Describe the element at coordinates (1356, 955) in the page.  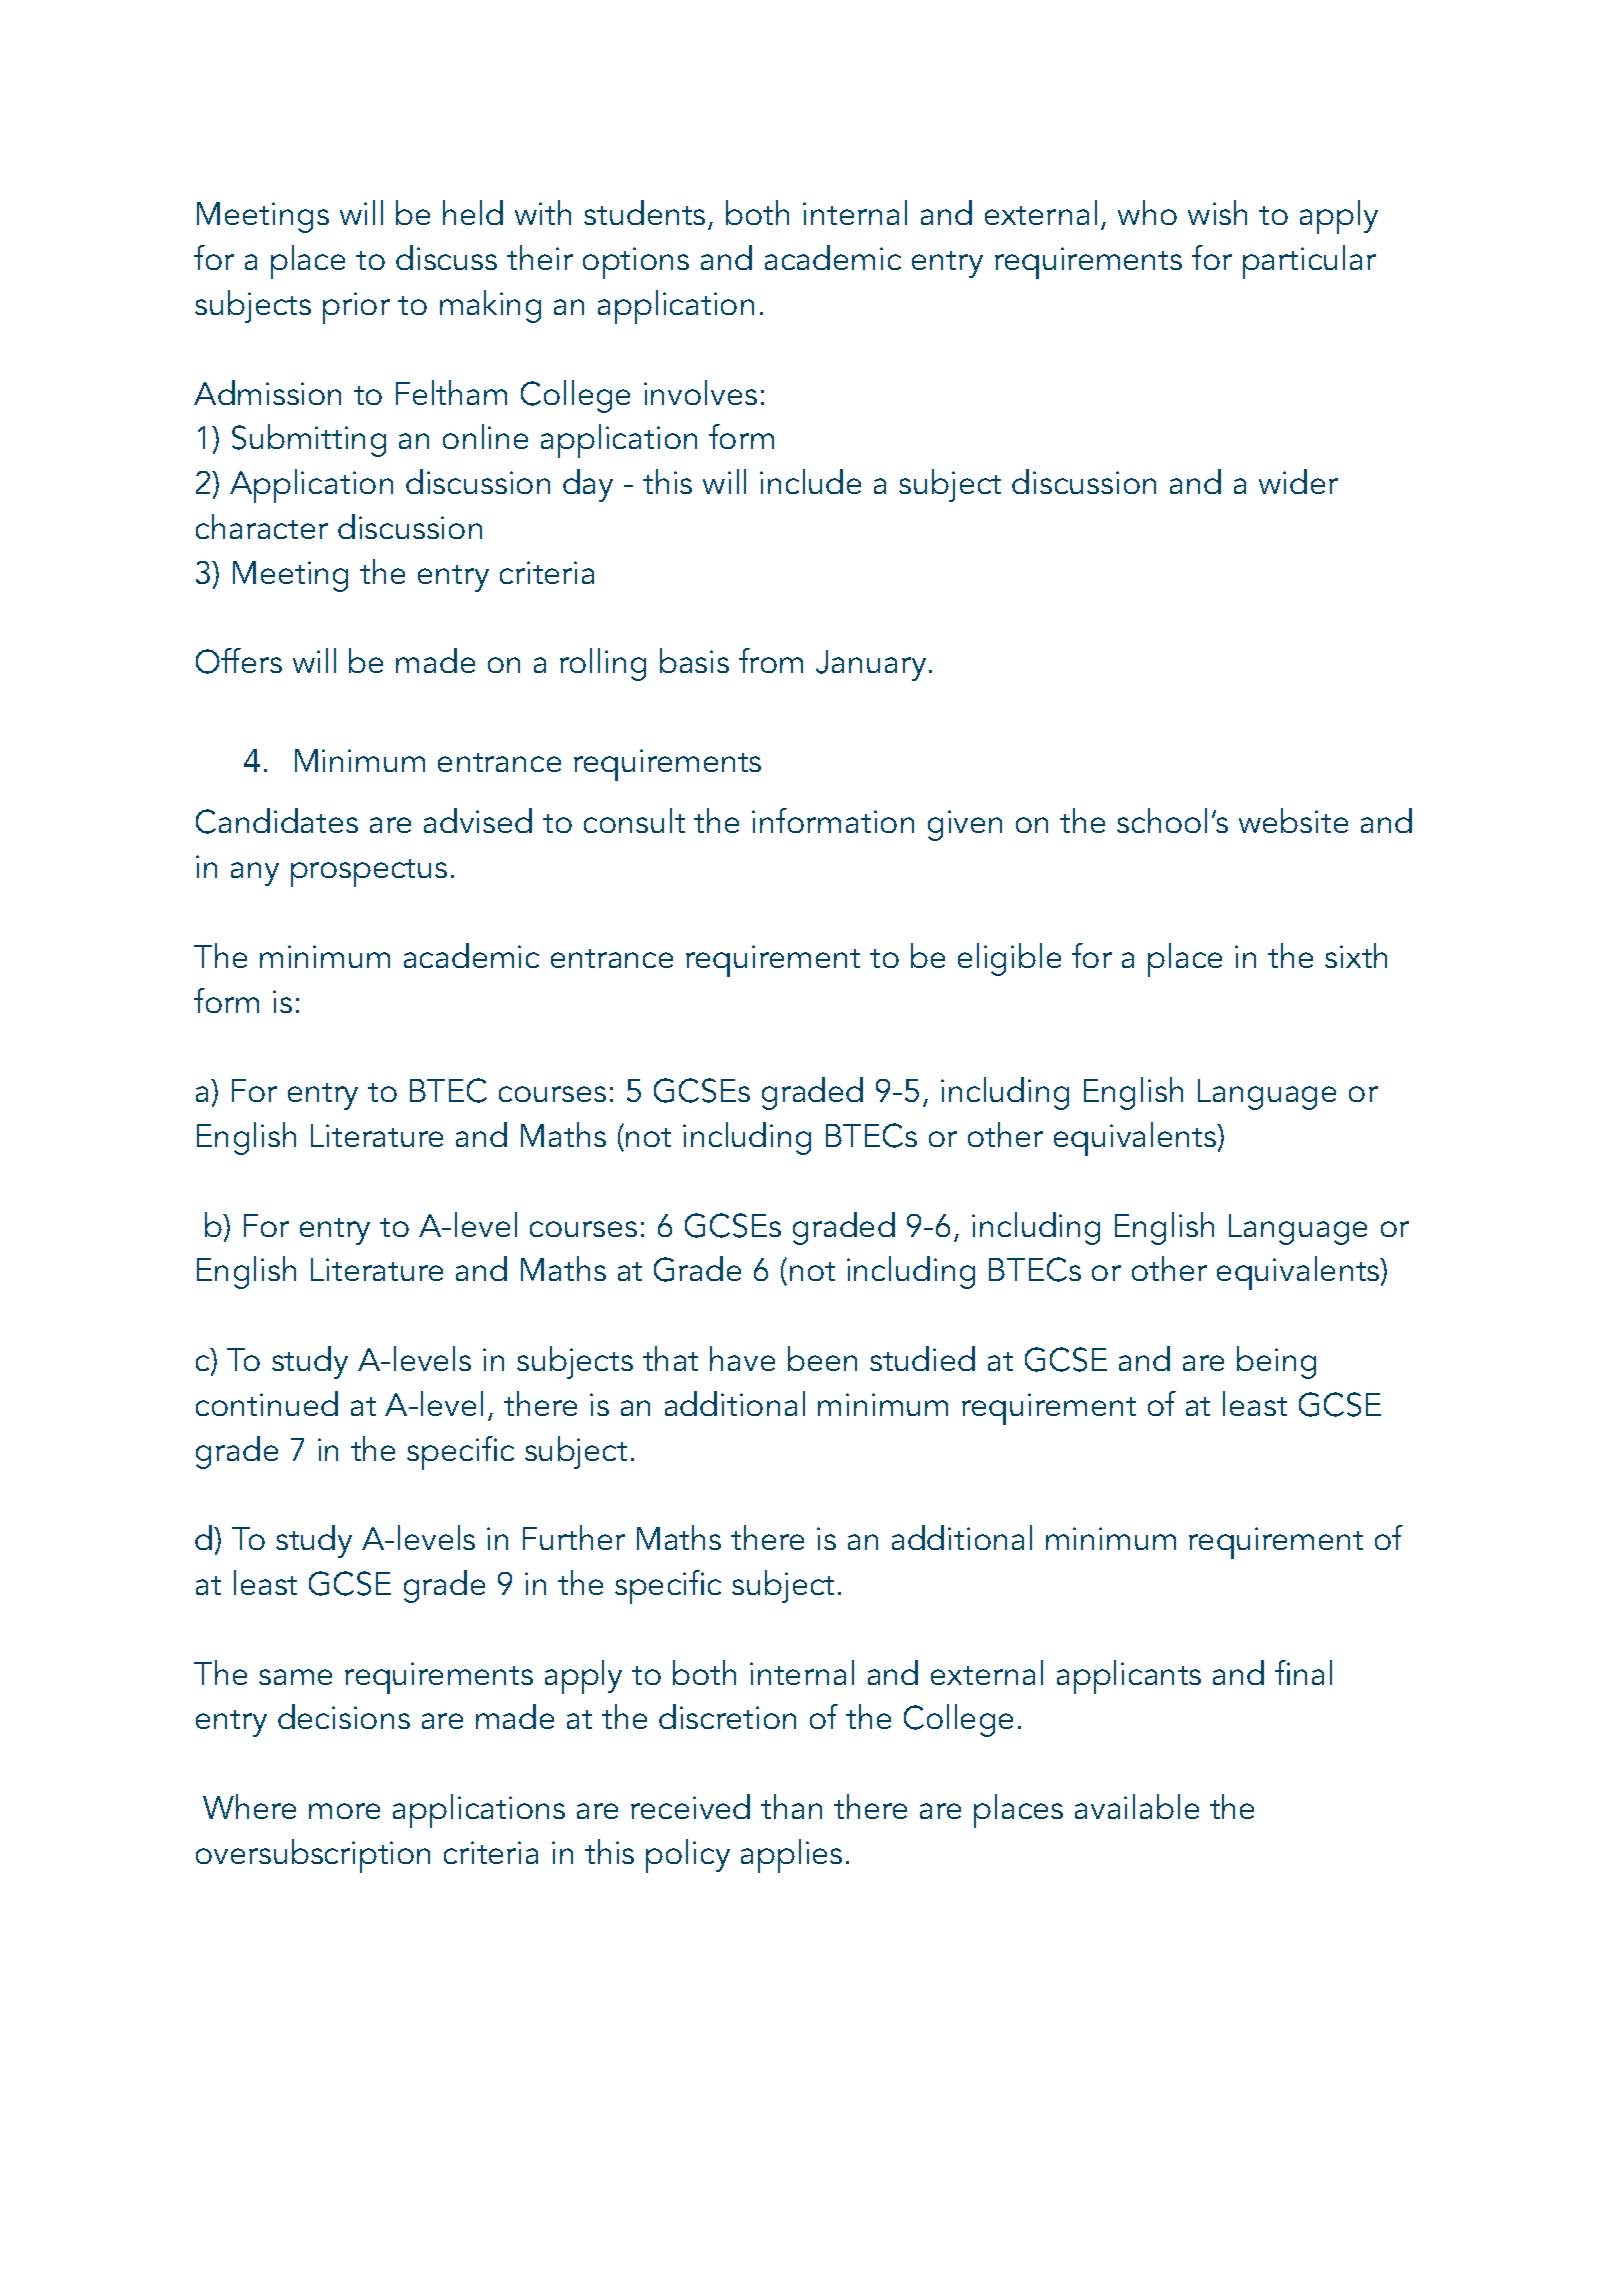
I see `sixth` at that location.
